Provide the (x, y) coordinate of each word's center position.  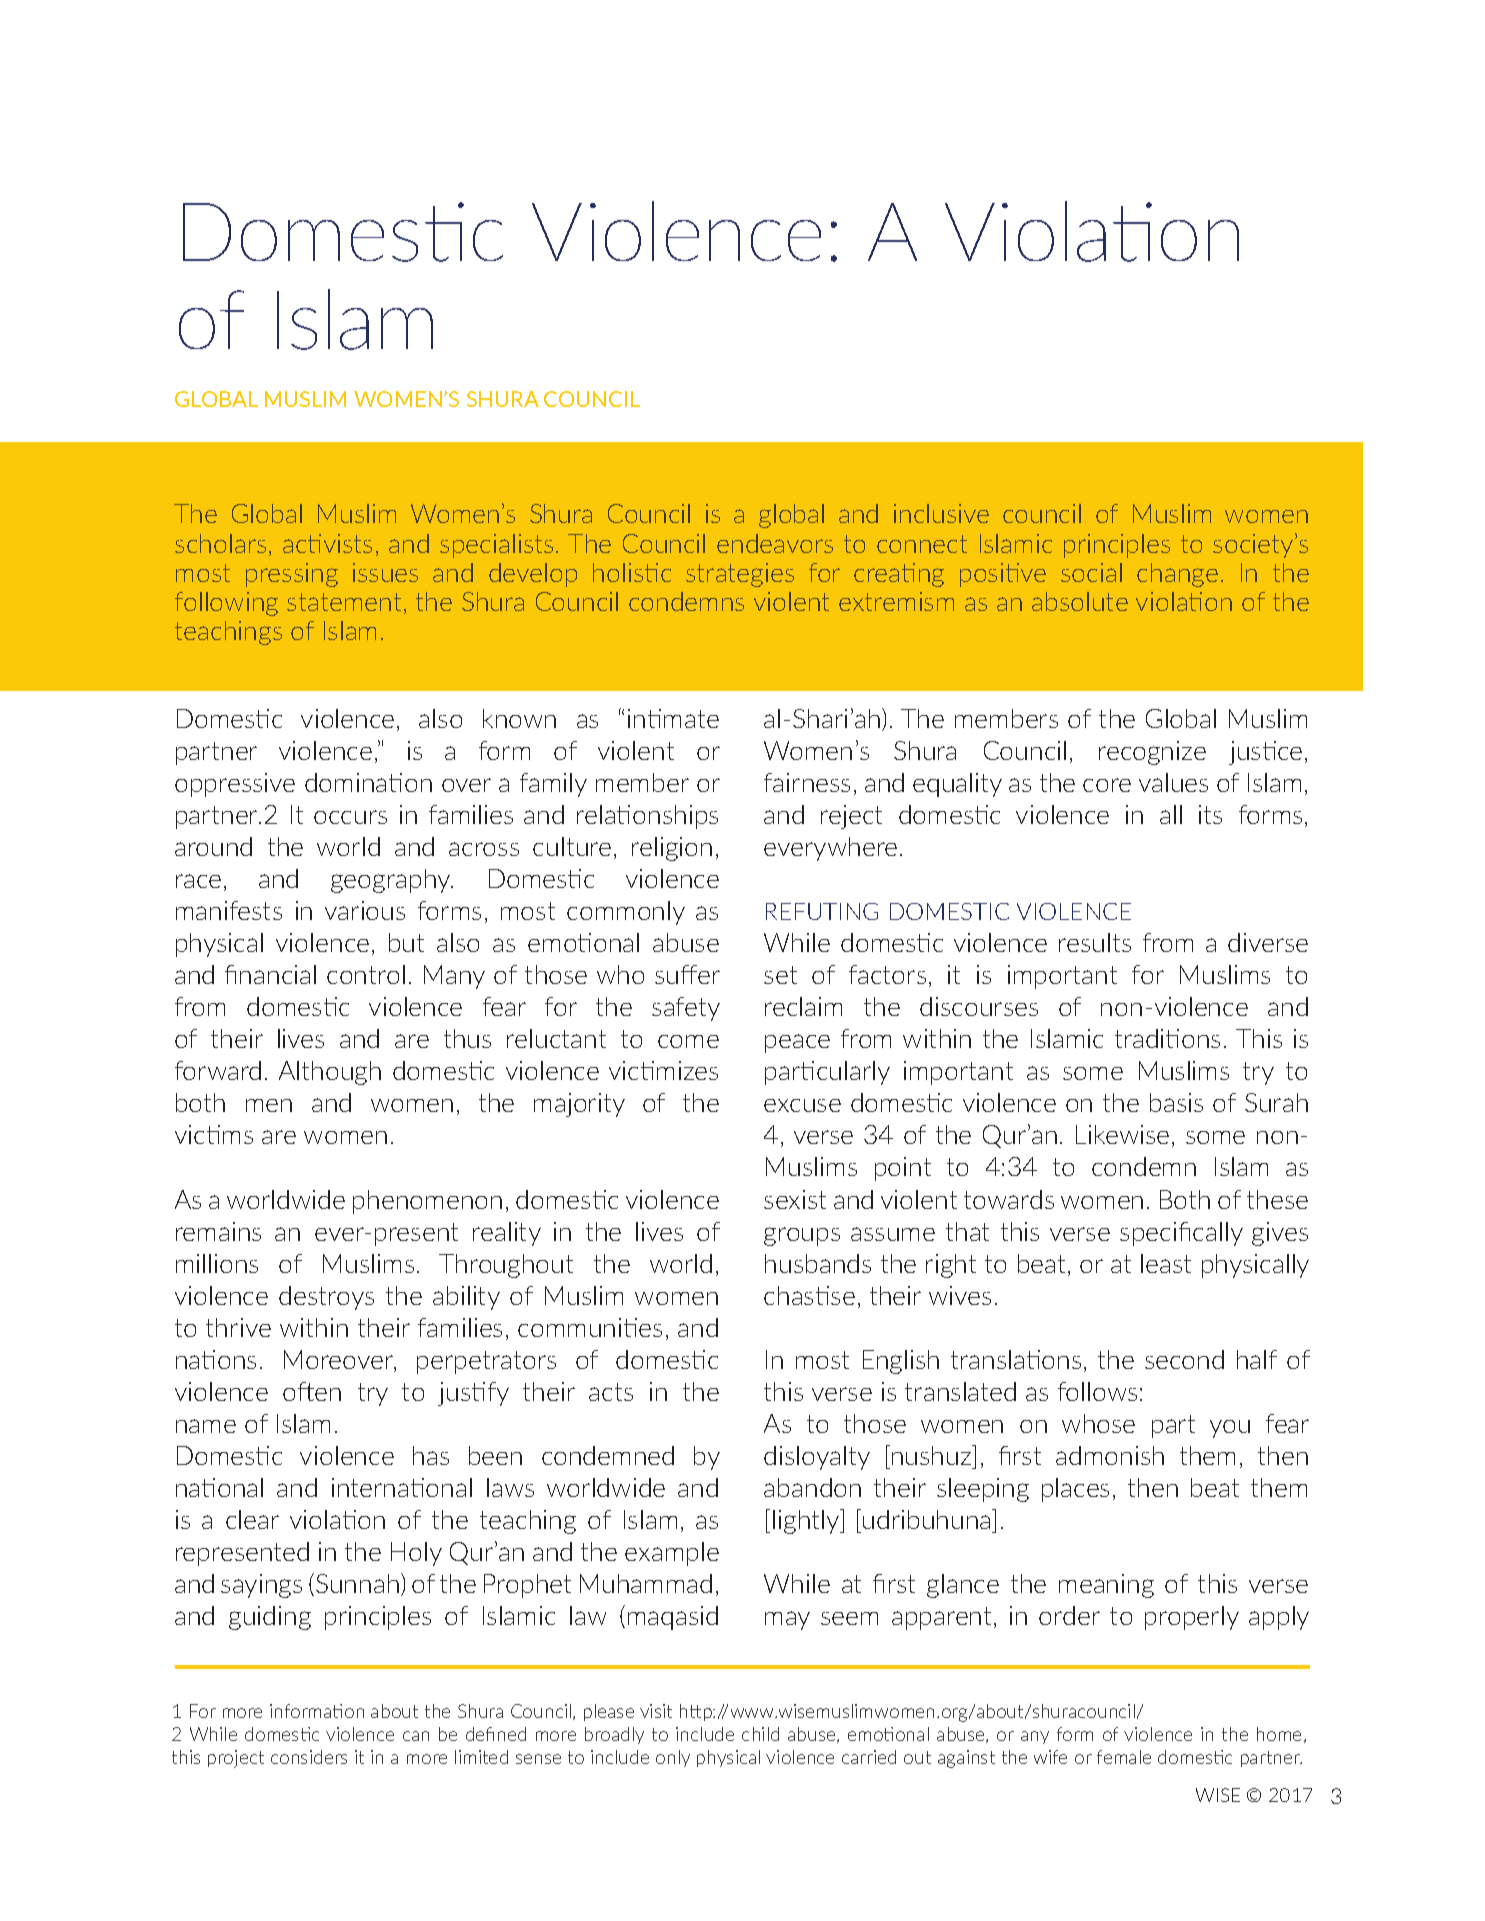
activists (327, 543)
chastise (809, 1295)
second (1184, 1359)
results (1095, 942)
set (780, 975)
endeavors (775, 543)
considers (309, 1757)
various (365, 910)
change (1177, 575)
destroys (326, 1298)
